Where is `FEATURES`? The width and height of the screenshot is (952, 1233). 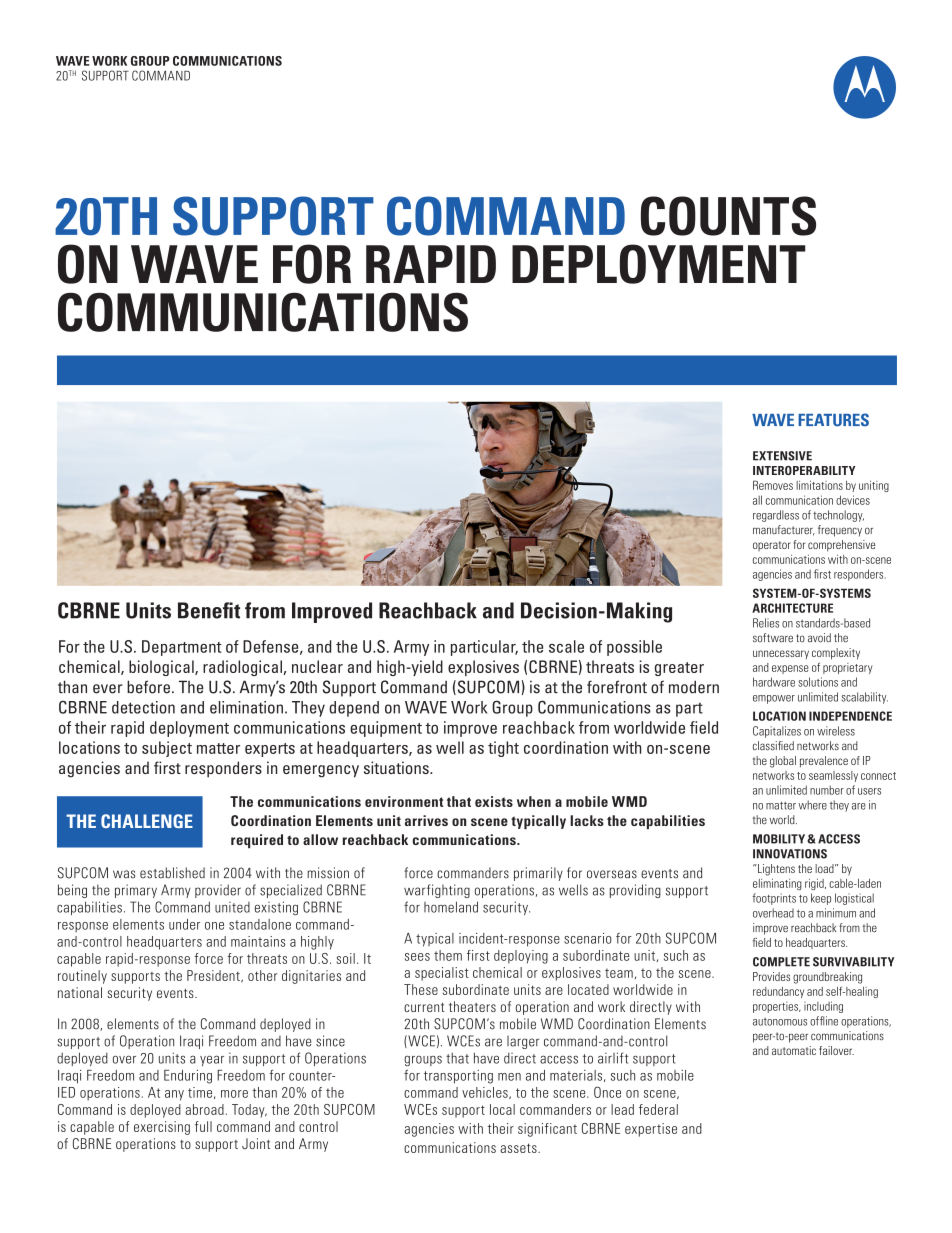
FEATURES is located at coordinates (833, 420).
